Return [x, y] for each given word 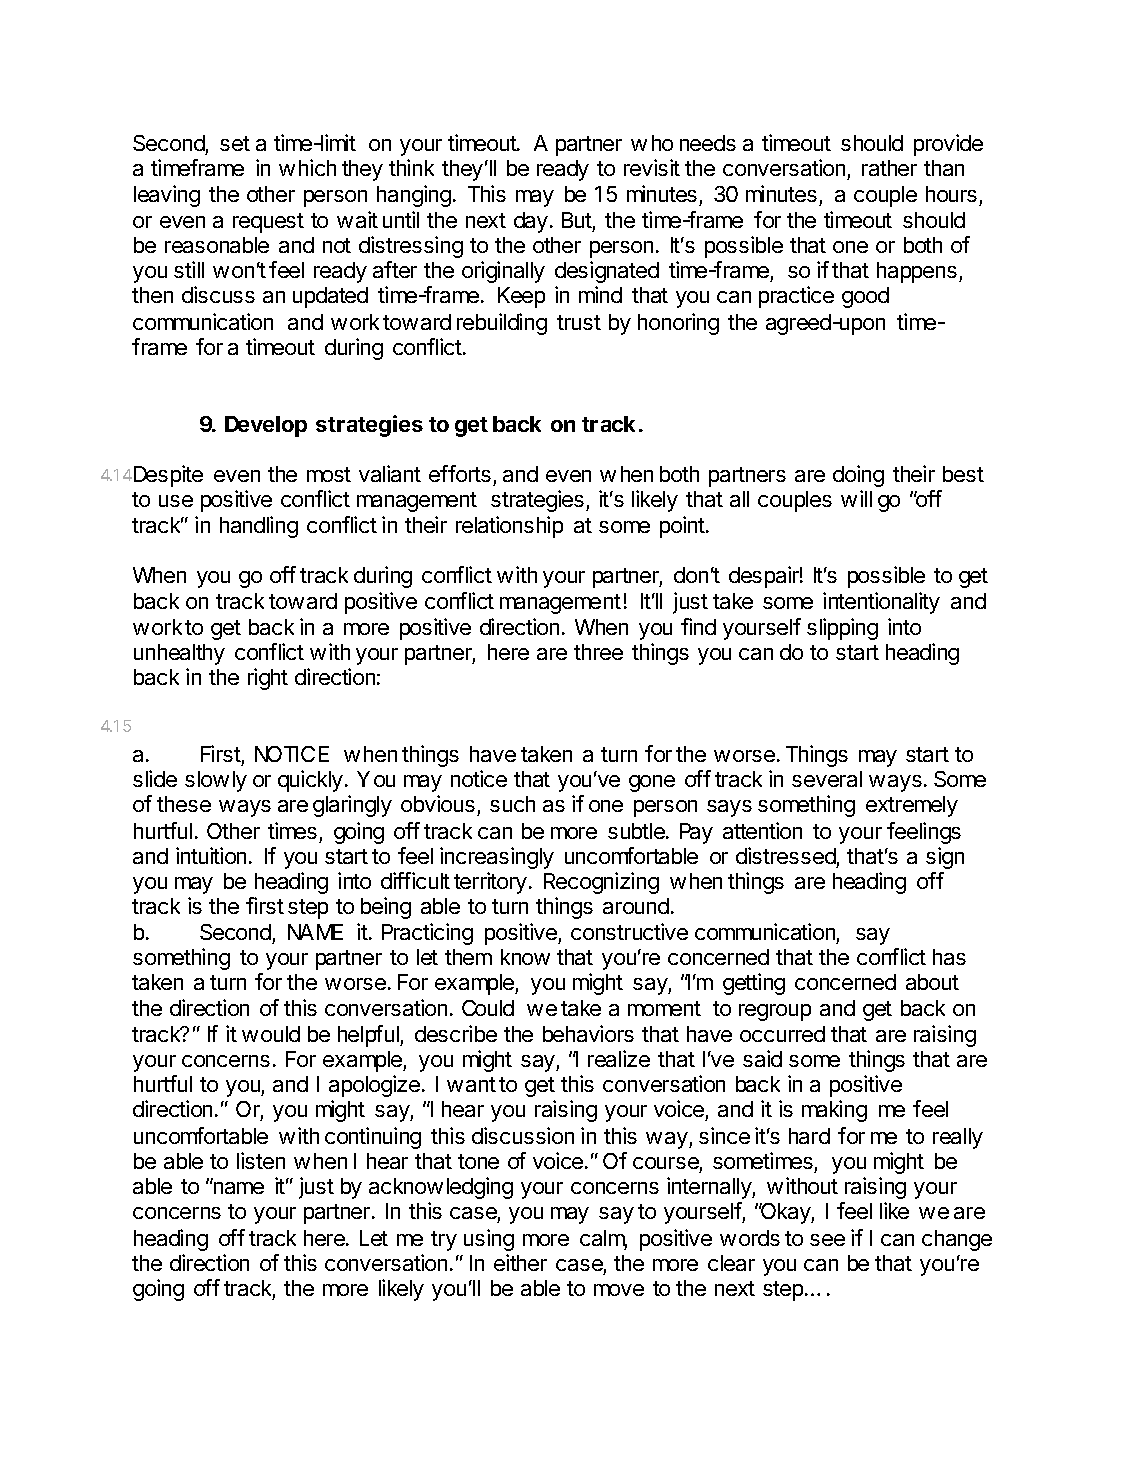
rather [889, 168]
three [598, 652]
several [827, 779]
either [520, 1262]
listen [261, 1160]
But [577, 220]
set [235, 143]
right [268, 679]
